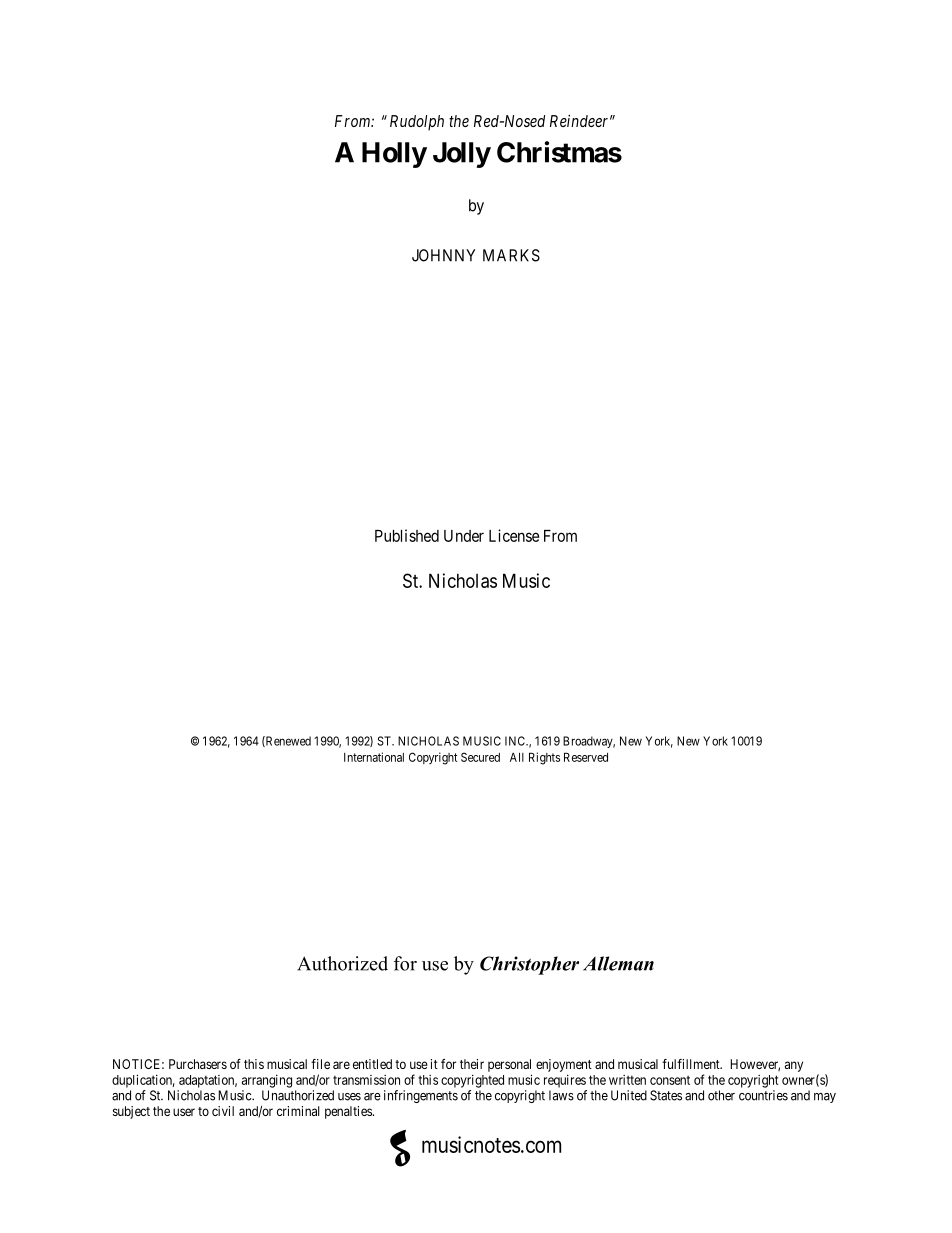  I want to click on Reserved, so click(586, 757).
